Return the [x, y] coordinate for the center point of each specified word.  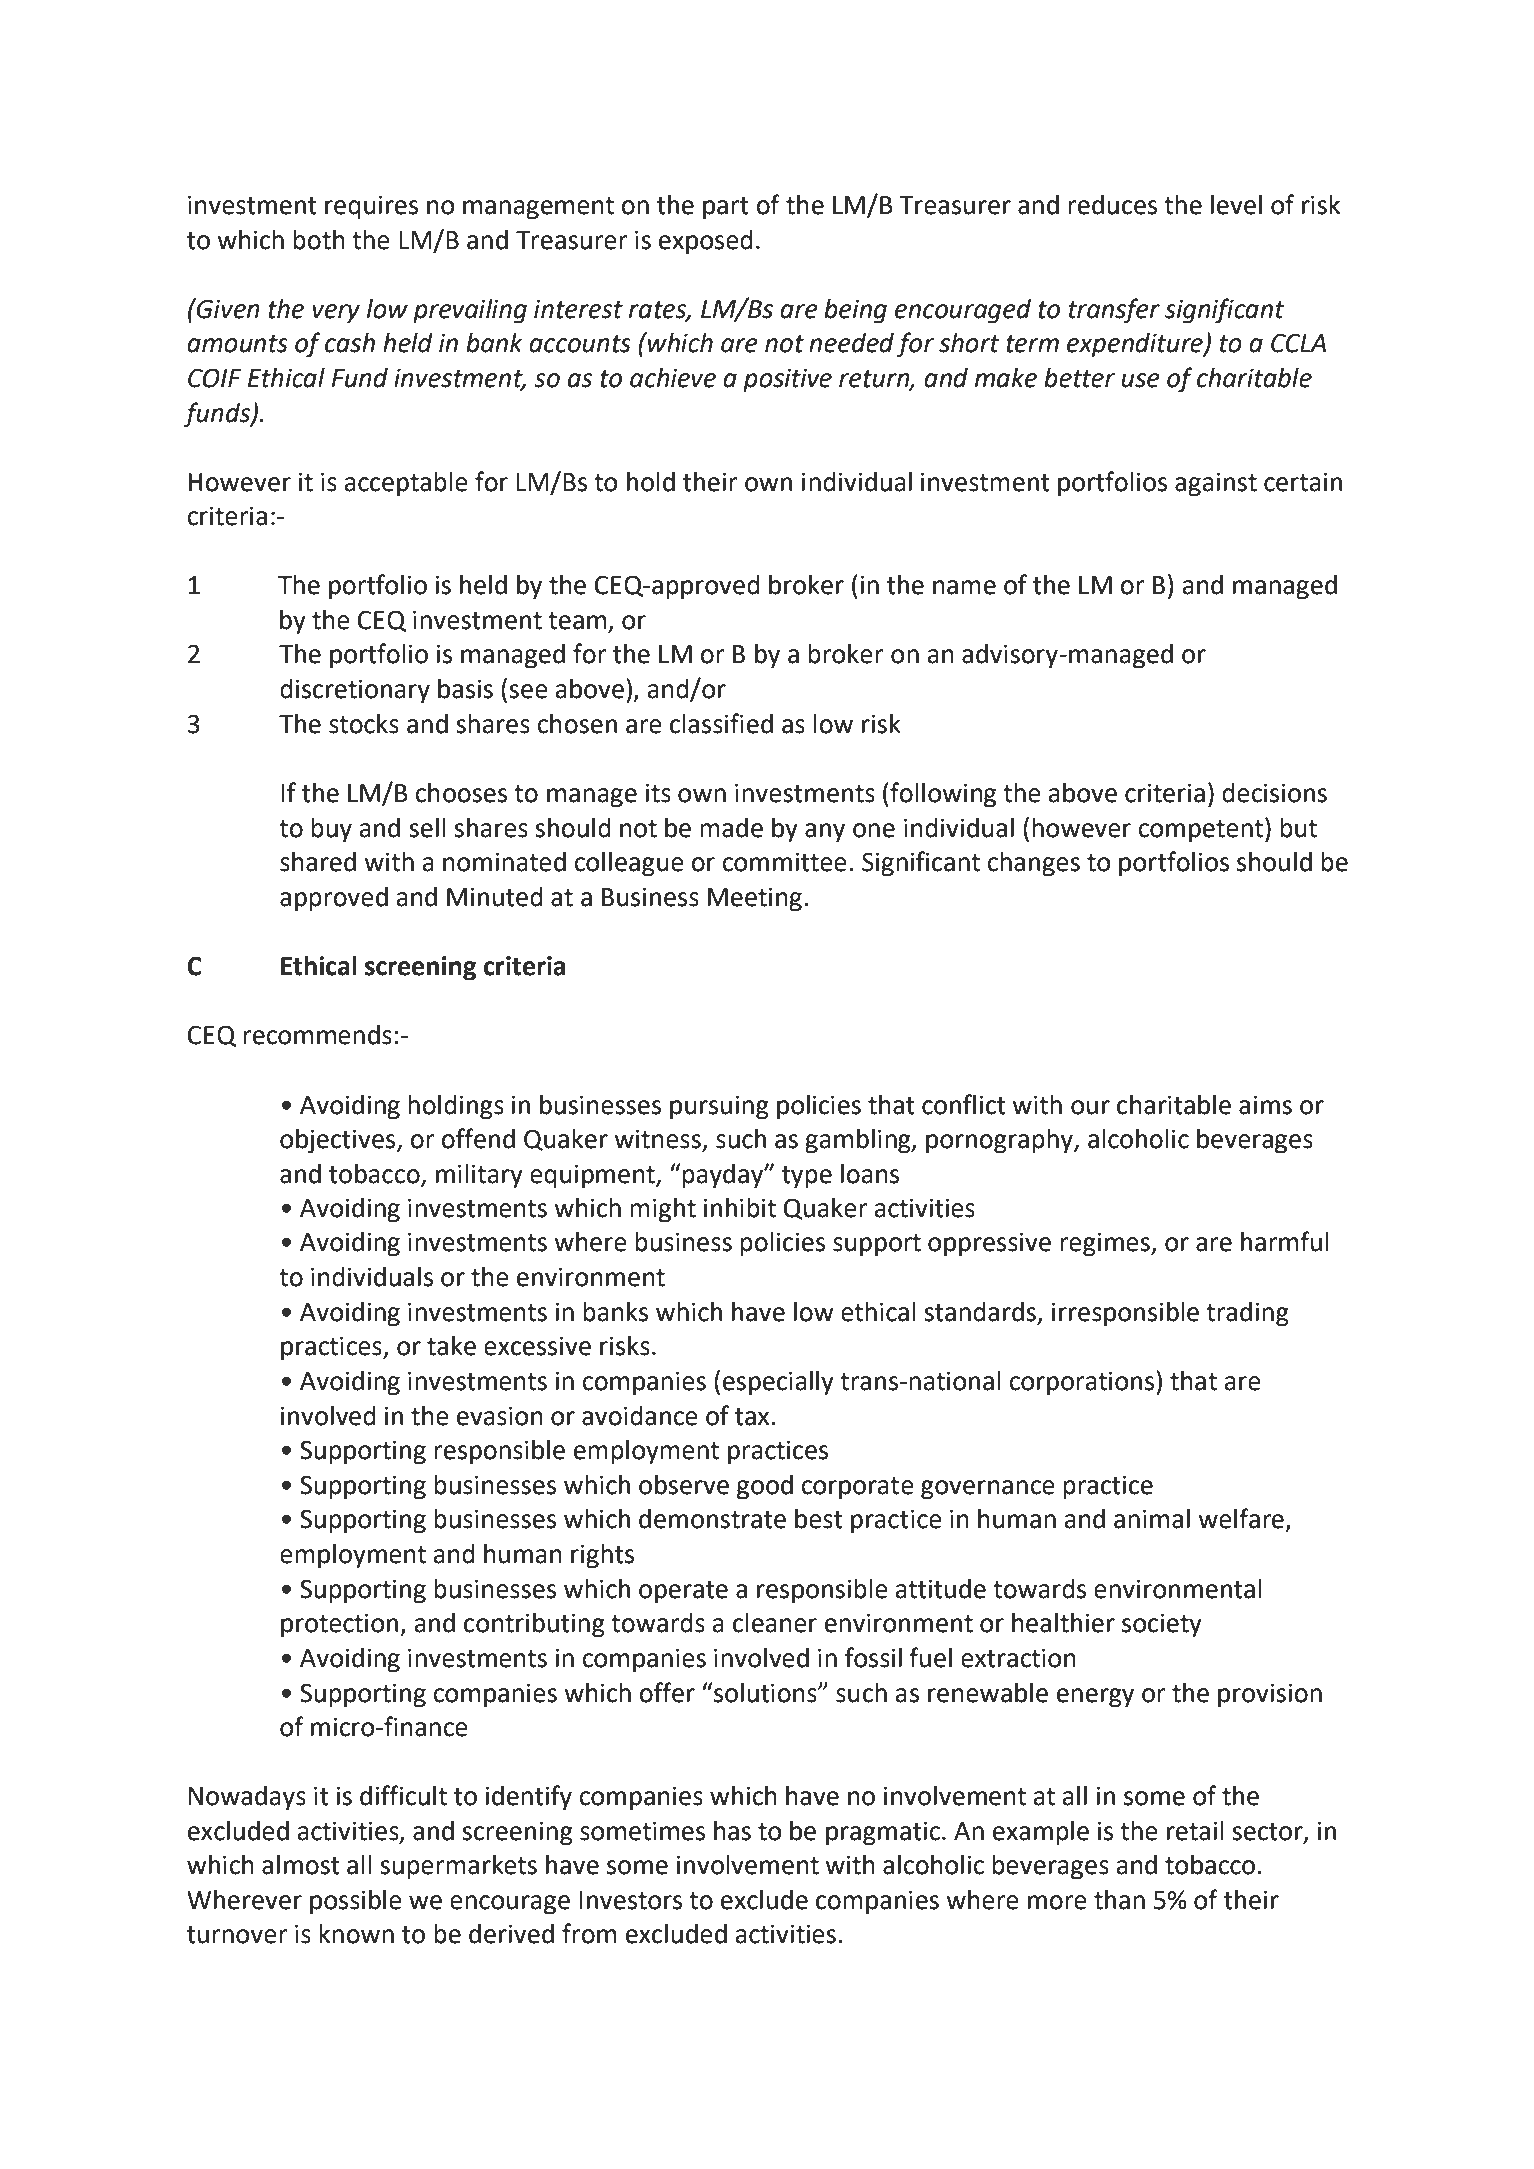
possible [356, 1902]
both [319, 240]
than [1119, 1900]
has [732, 1831]
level [1236, 205]
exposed [706, 242]
